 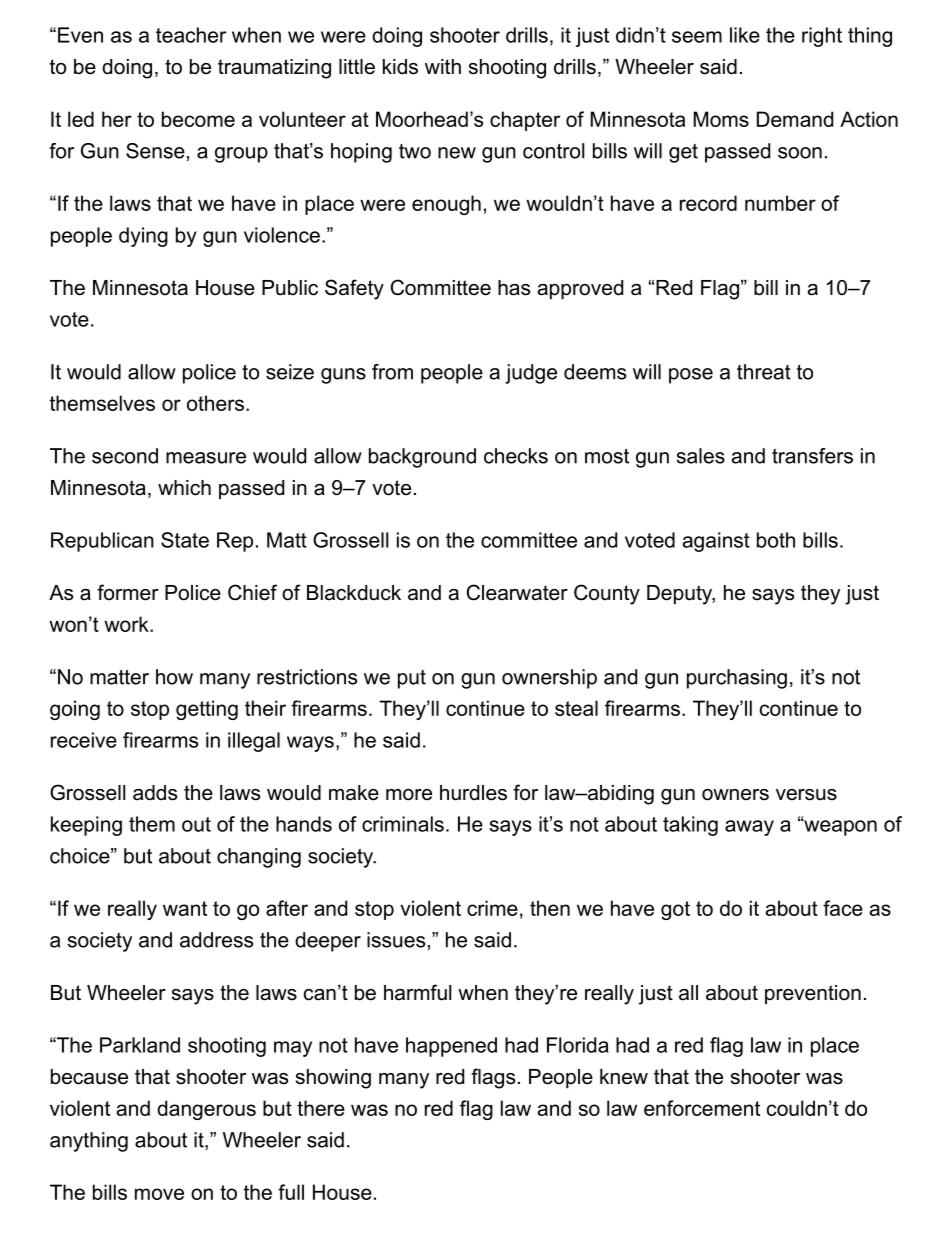 I want to click on purchasing, so click(x=737, y=679).
